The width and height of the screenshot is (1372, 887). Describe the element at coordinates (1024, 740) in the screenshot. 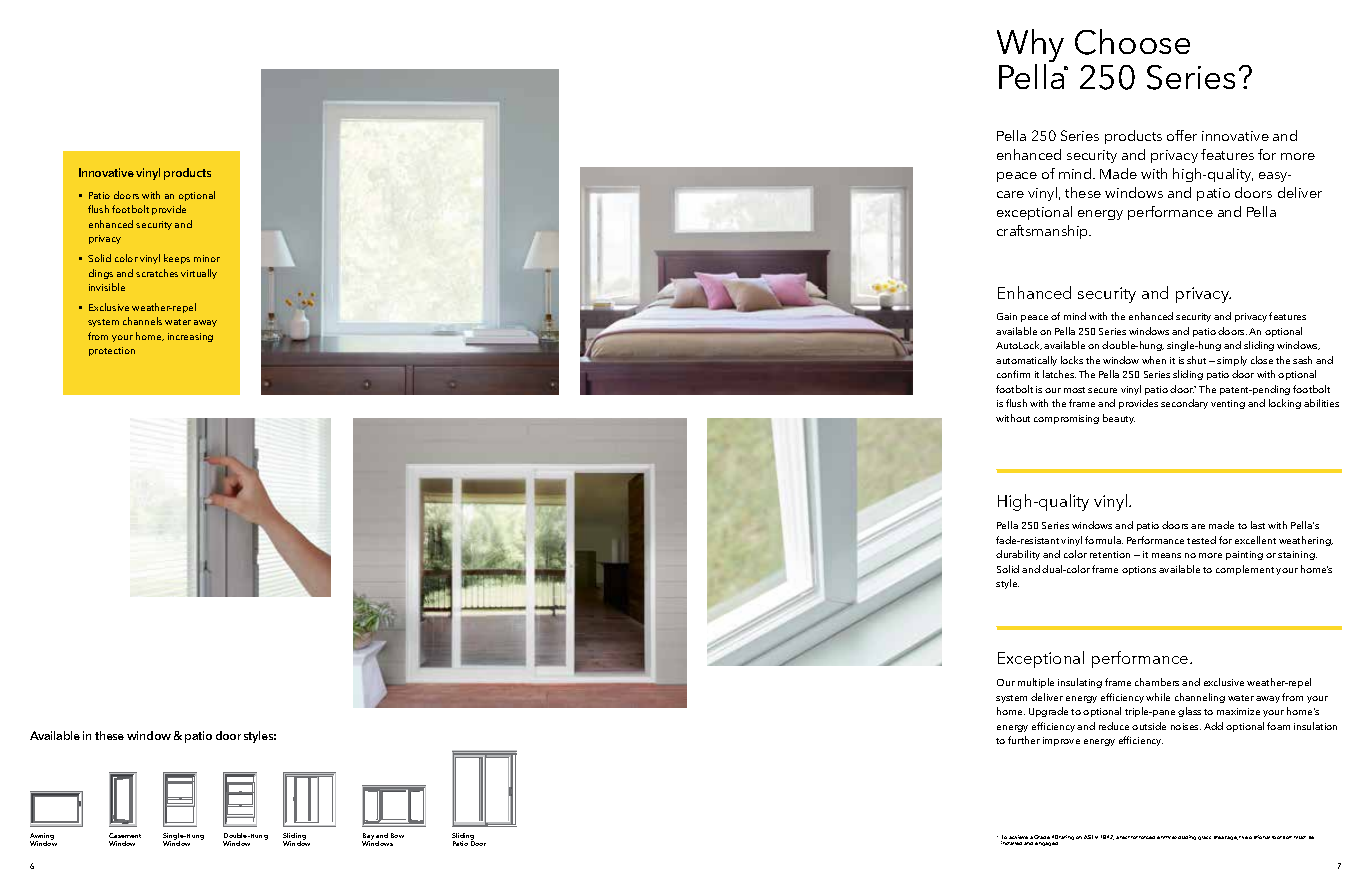

I see `further` at that location.
